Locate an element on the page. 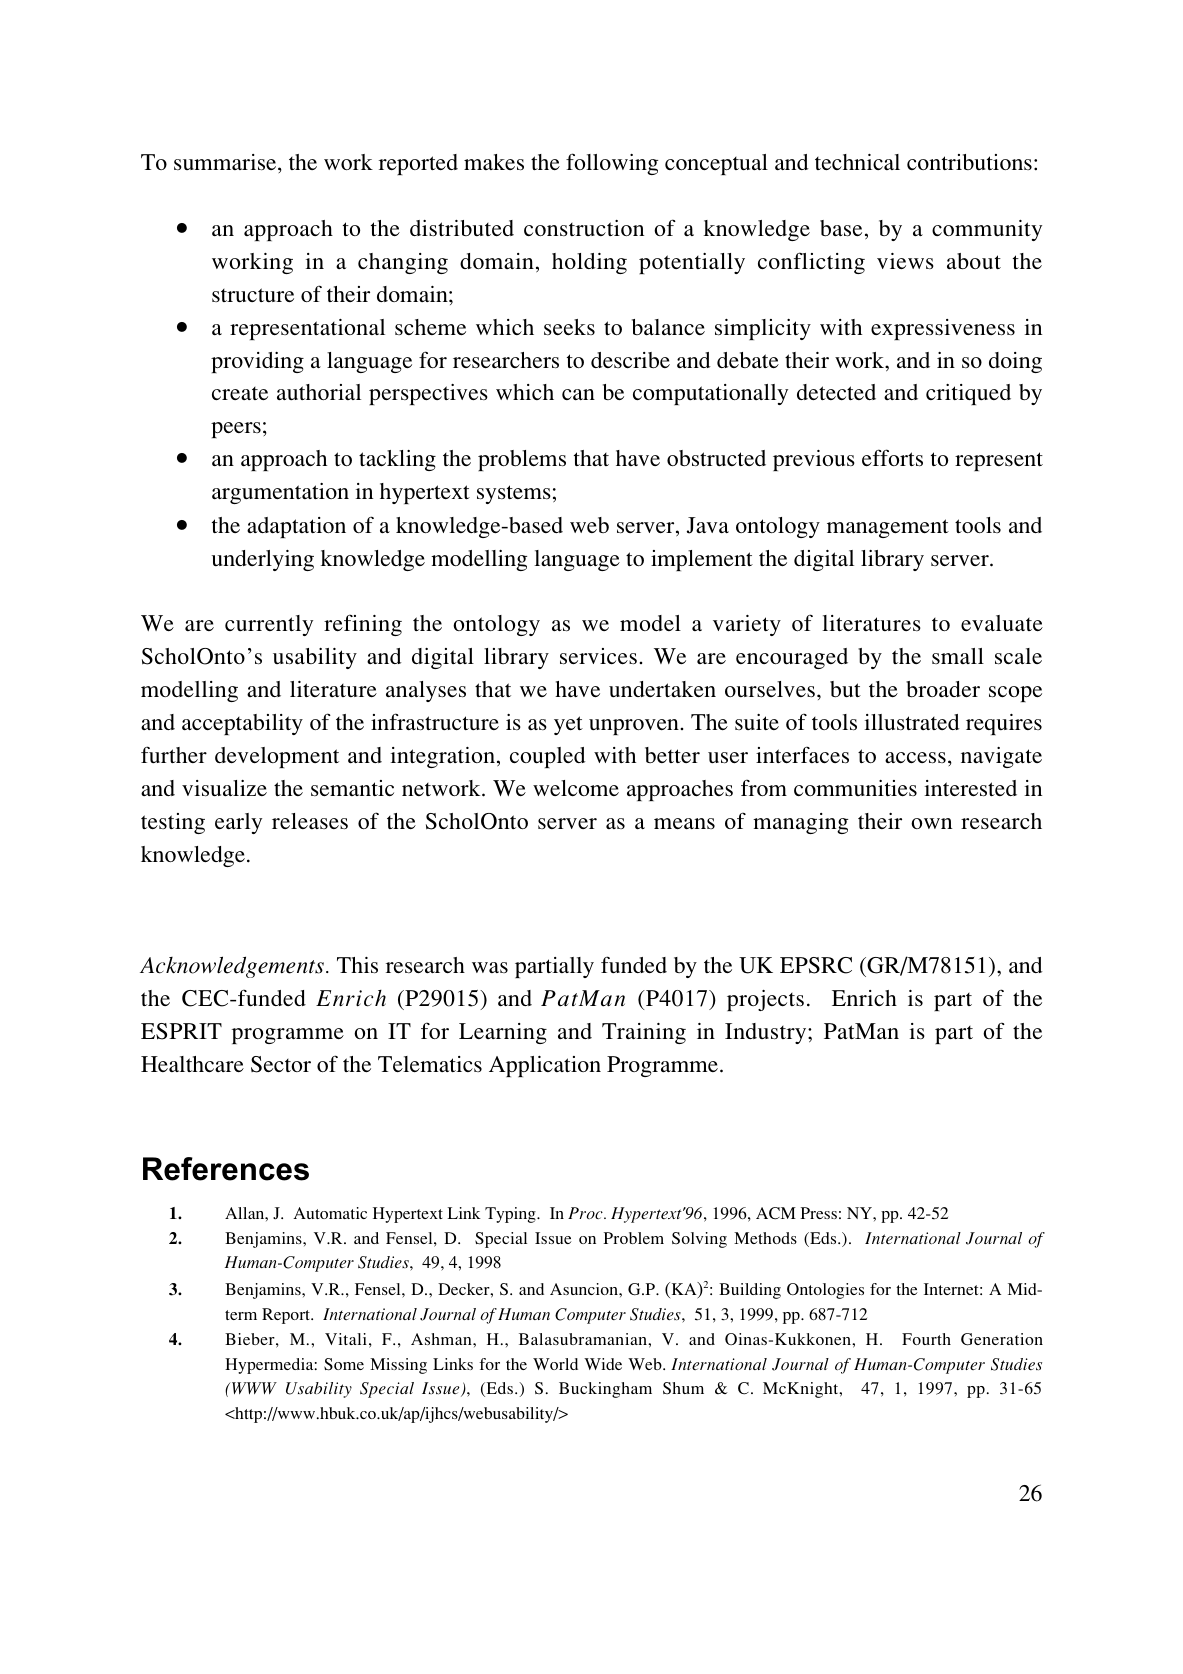 Image resolution: width=1183 pixels, height=1674 pixels. efforts is located at coordinates (892, 457).
